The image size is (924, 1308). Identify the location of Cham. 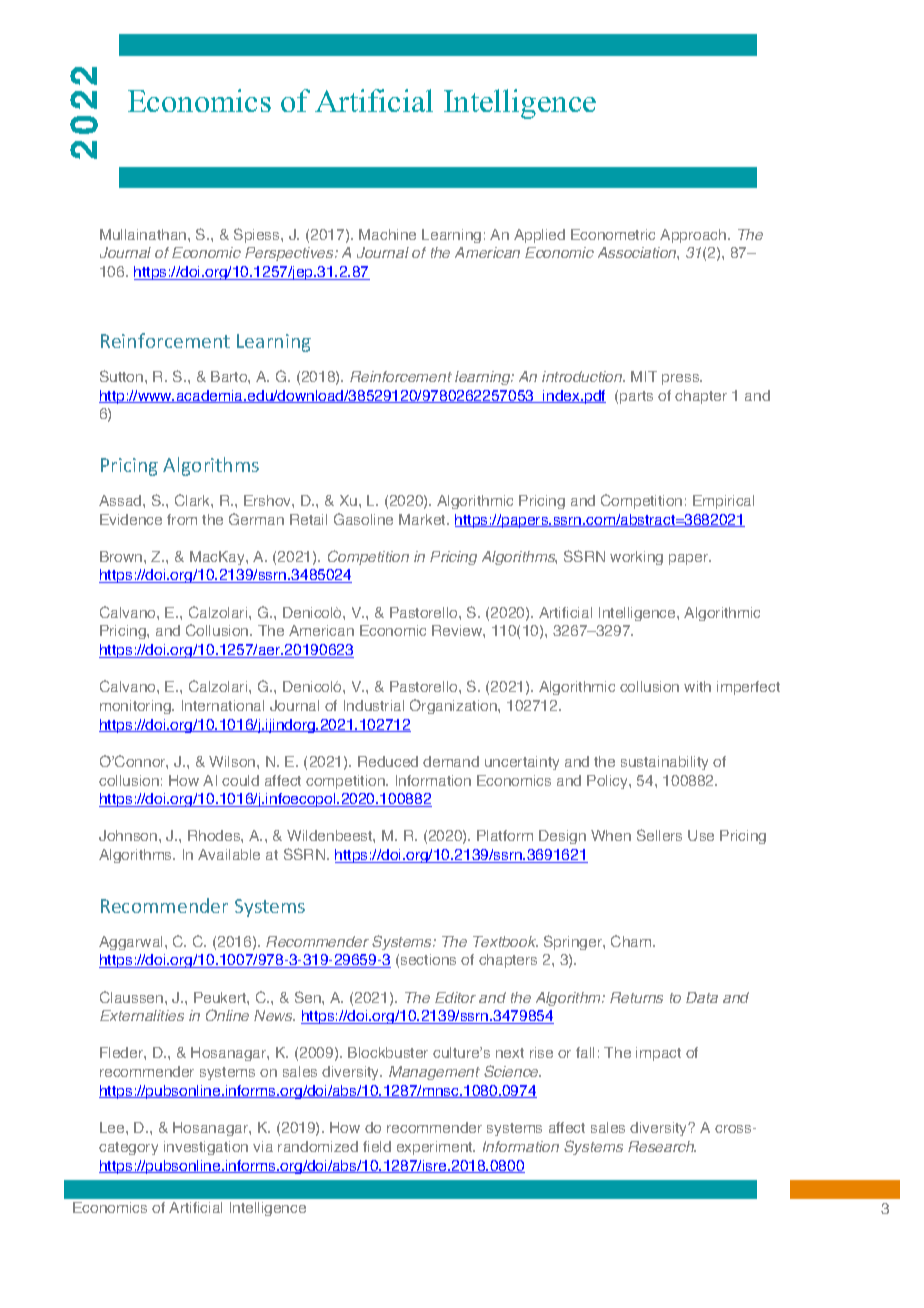
(632, 941).
